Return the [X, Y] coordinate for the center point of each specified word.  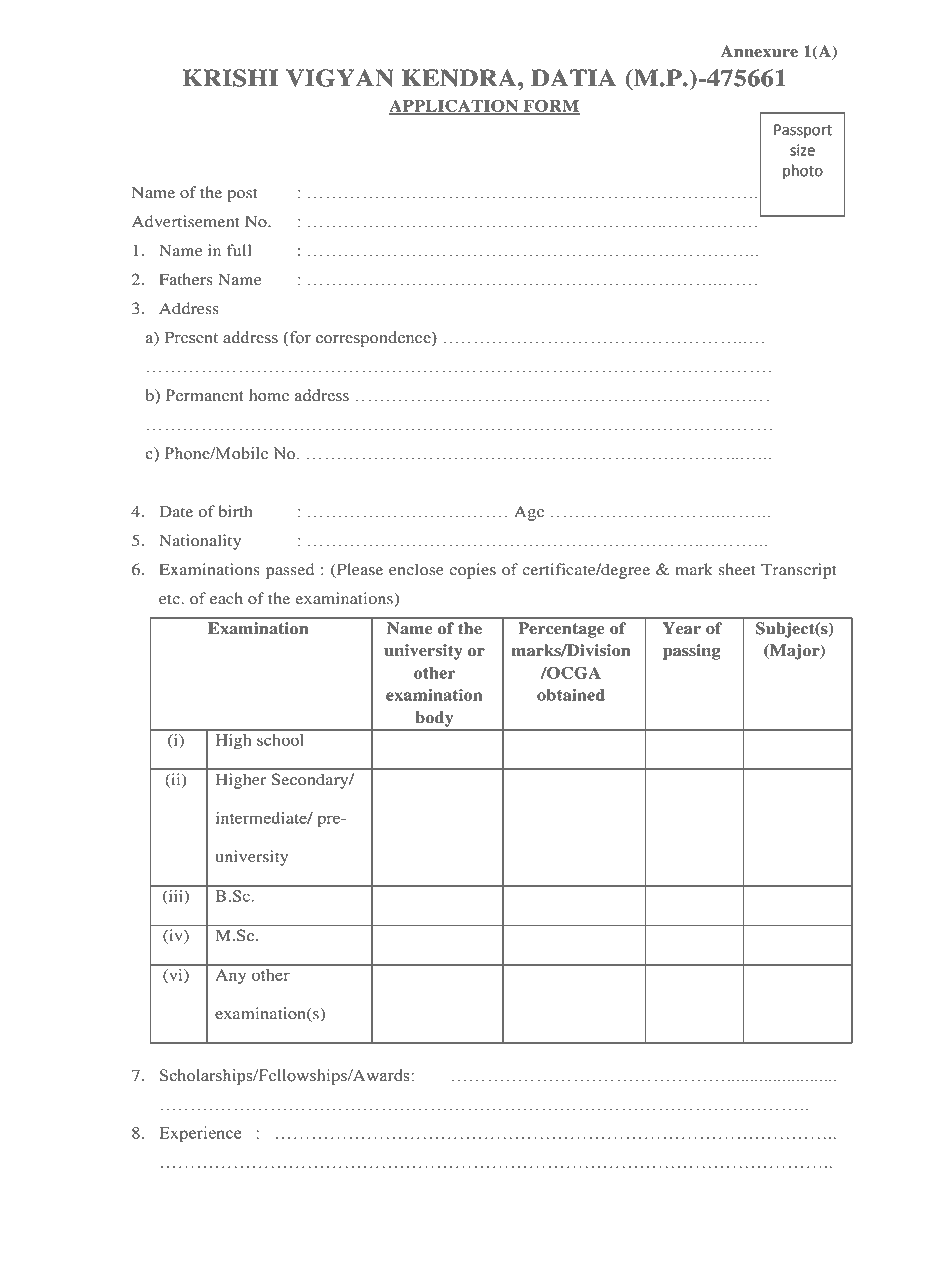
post [242, 195]
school [280, 740]
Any [231, 976]
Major [795, 652]
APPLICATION [455, 106]
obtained [571, 695]
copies [472, 571]
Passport [803, 131]
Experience [200, 1134]
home [269, 395]
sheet [737, 569]
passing [692, 652]
